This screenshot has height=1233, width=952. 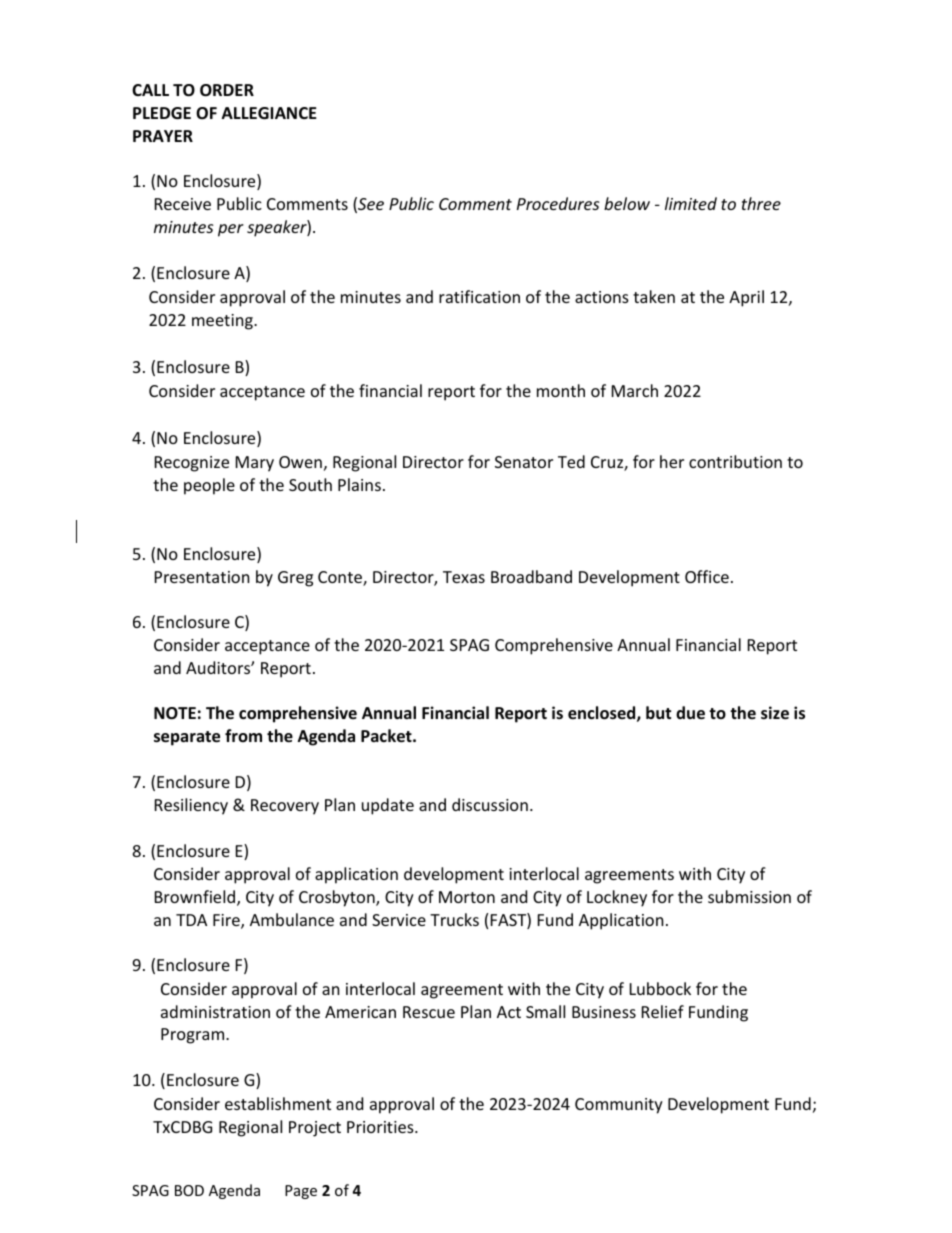 What do you see at coordinates (691, 203) in the screenshot?
I see `limited` at bounding box center [691, 203].
